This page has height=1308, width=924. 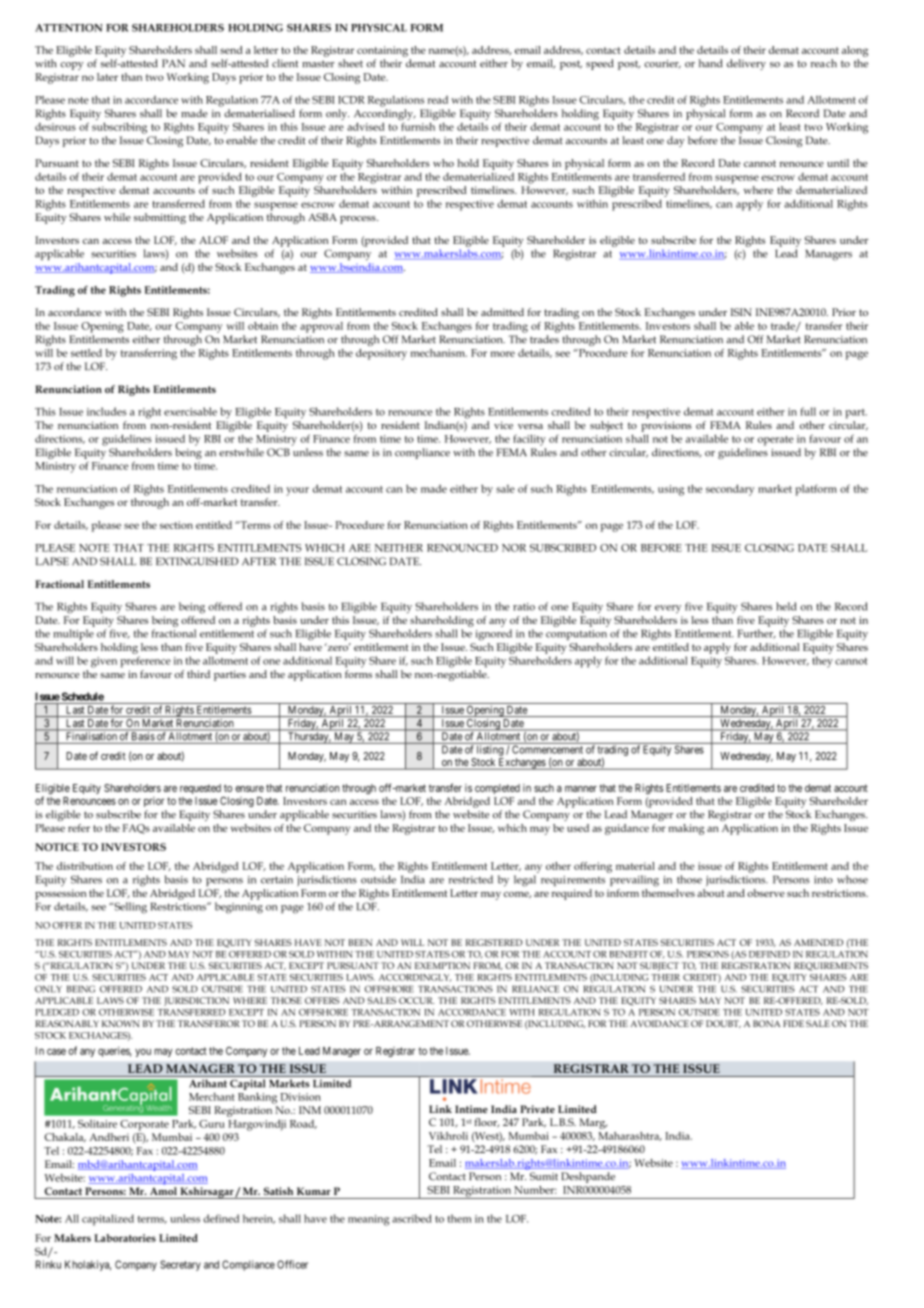 I want to click on KNOWN, so click(x=121, y=1023).
